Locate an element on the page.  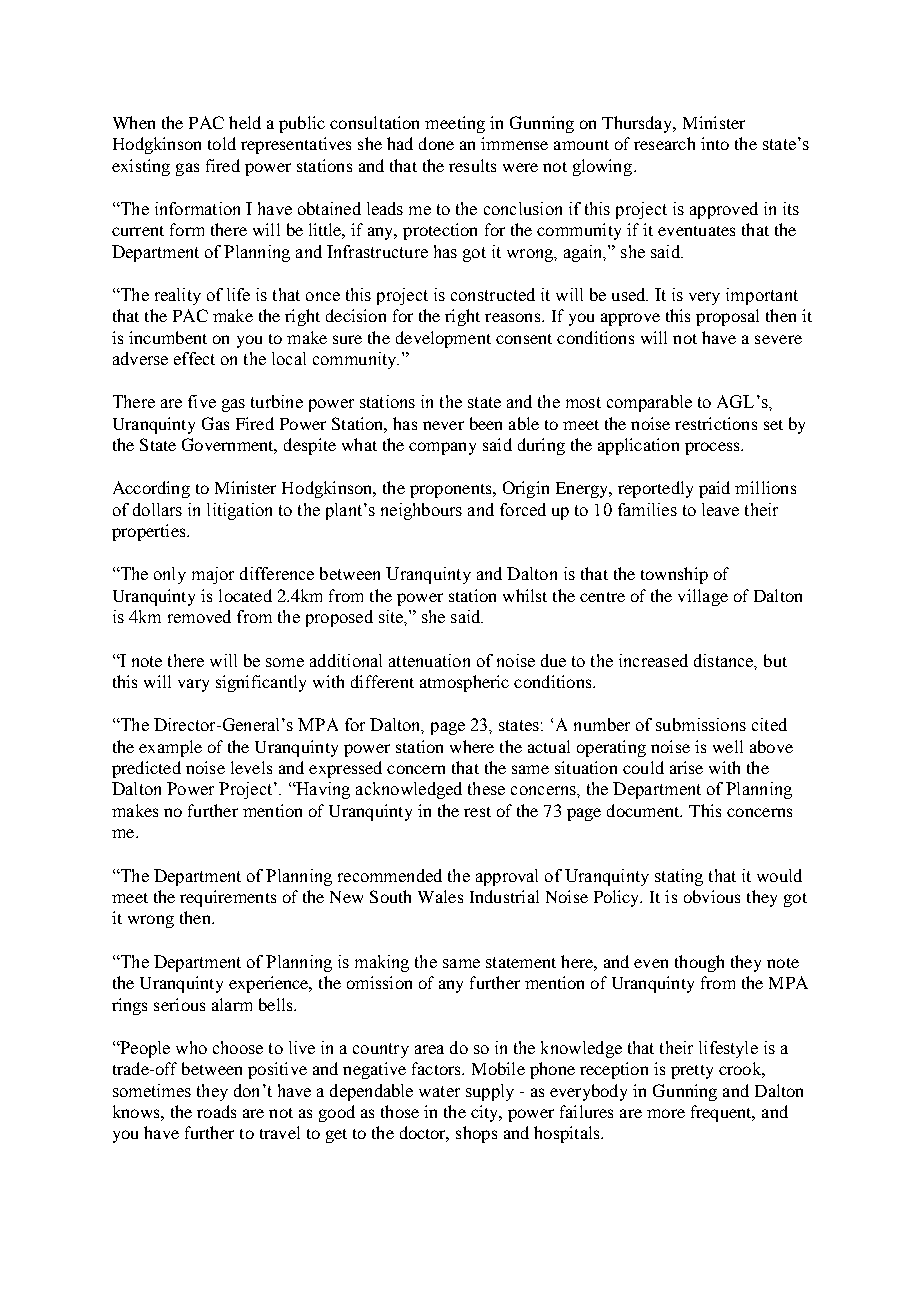
paid is located at coordinates (714, 489).
